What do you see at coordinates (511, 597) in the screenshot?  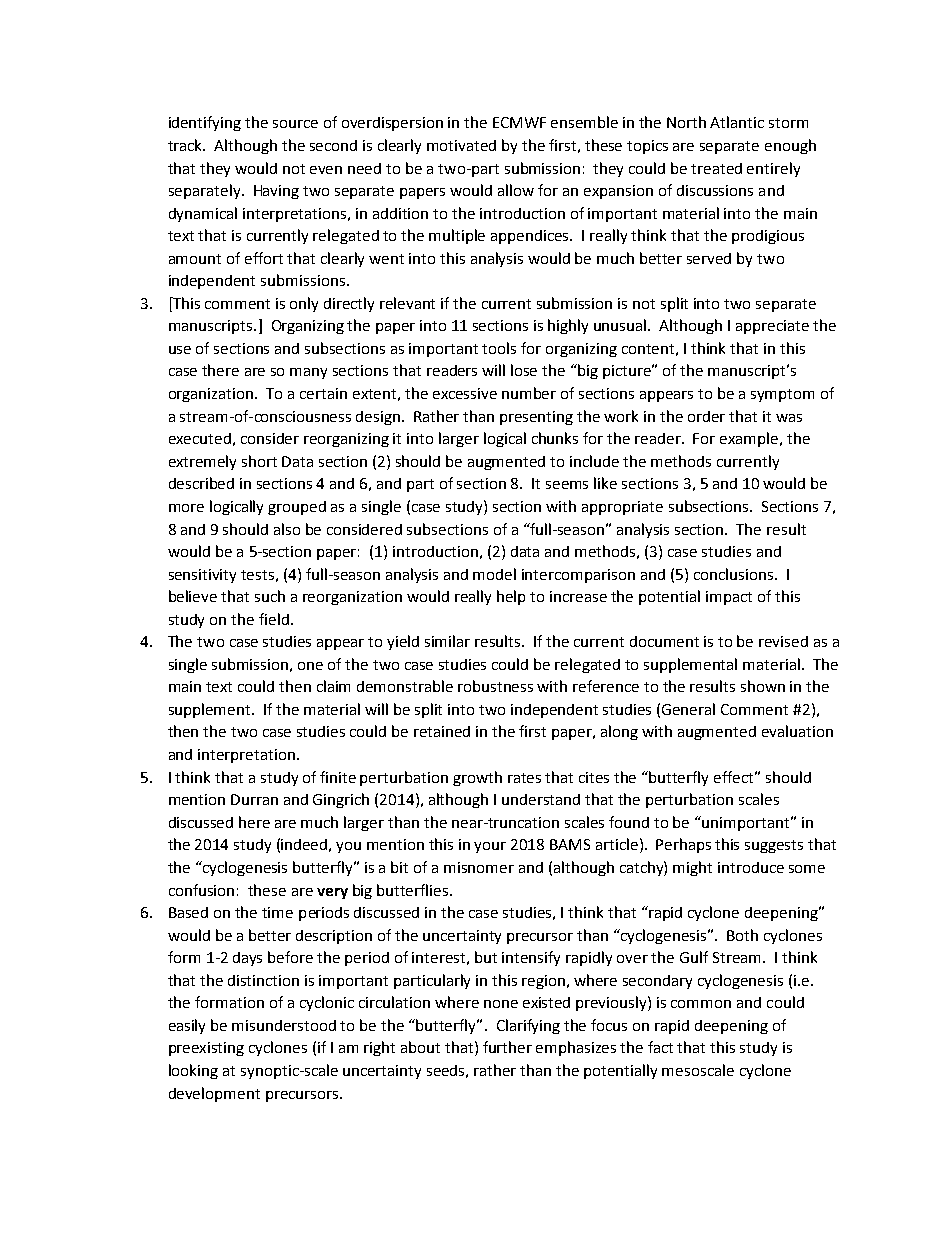 I see `help` at bounding box center [511, 597].
